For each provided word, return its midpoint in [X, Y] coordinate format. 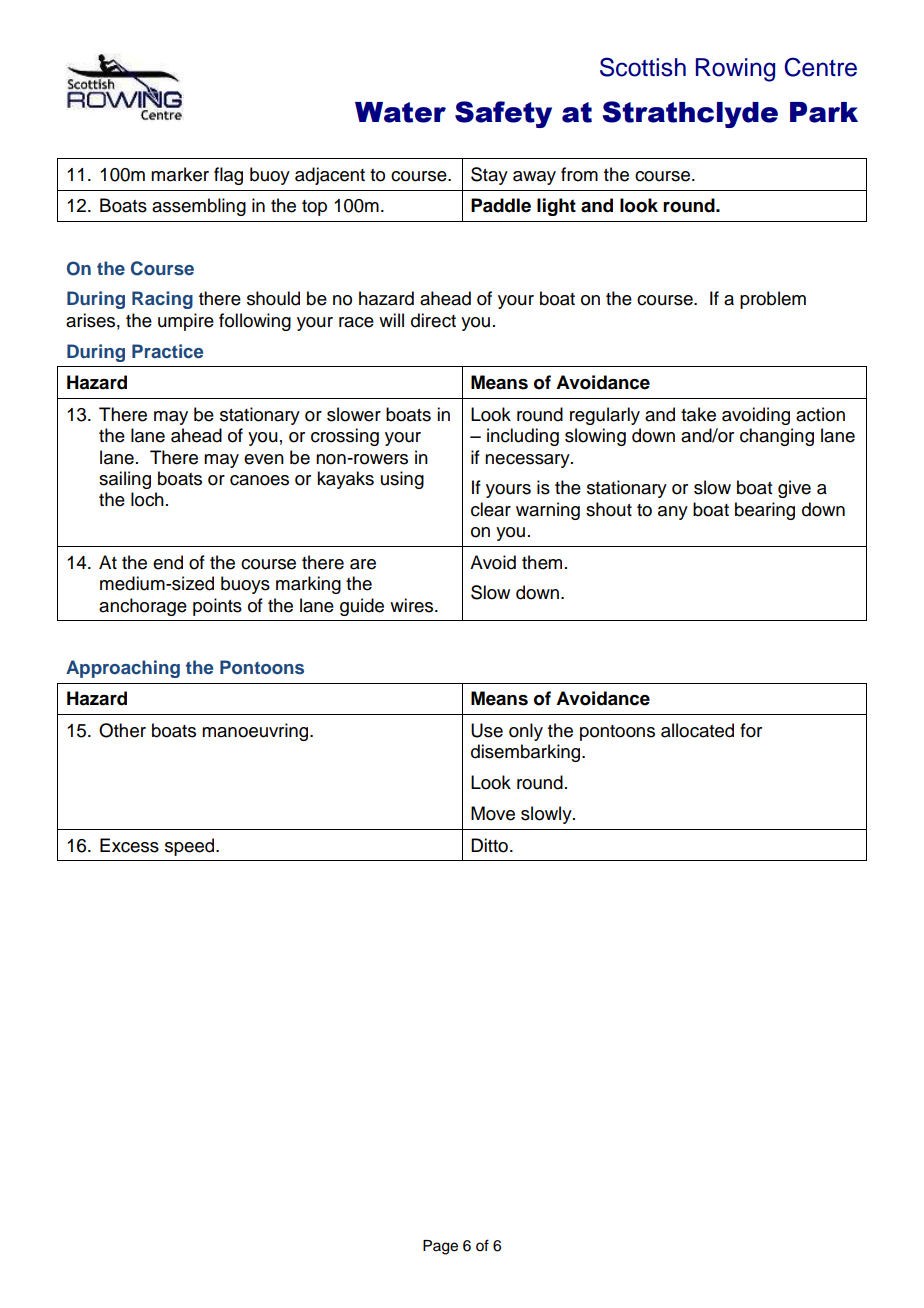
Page [440, 1247]
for [751, 730]
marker [180, 174]
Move [493, 813]
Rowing [735, 70]
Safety [503, 114]
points [217, 607]
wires [413, 605]
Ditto [489, 845]
